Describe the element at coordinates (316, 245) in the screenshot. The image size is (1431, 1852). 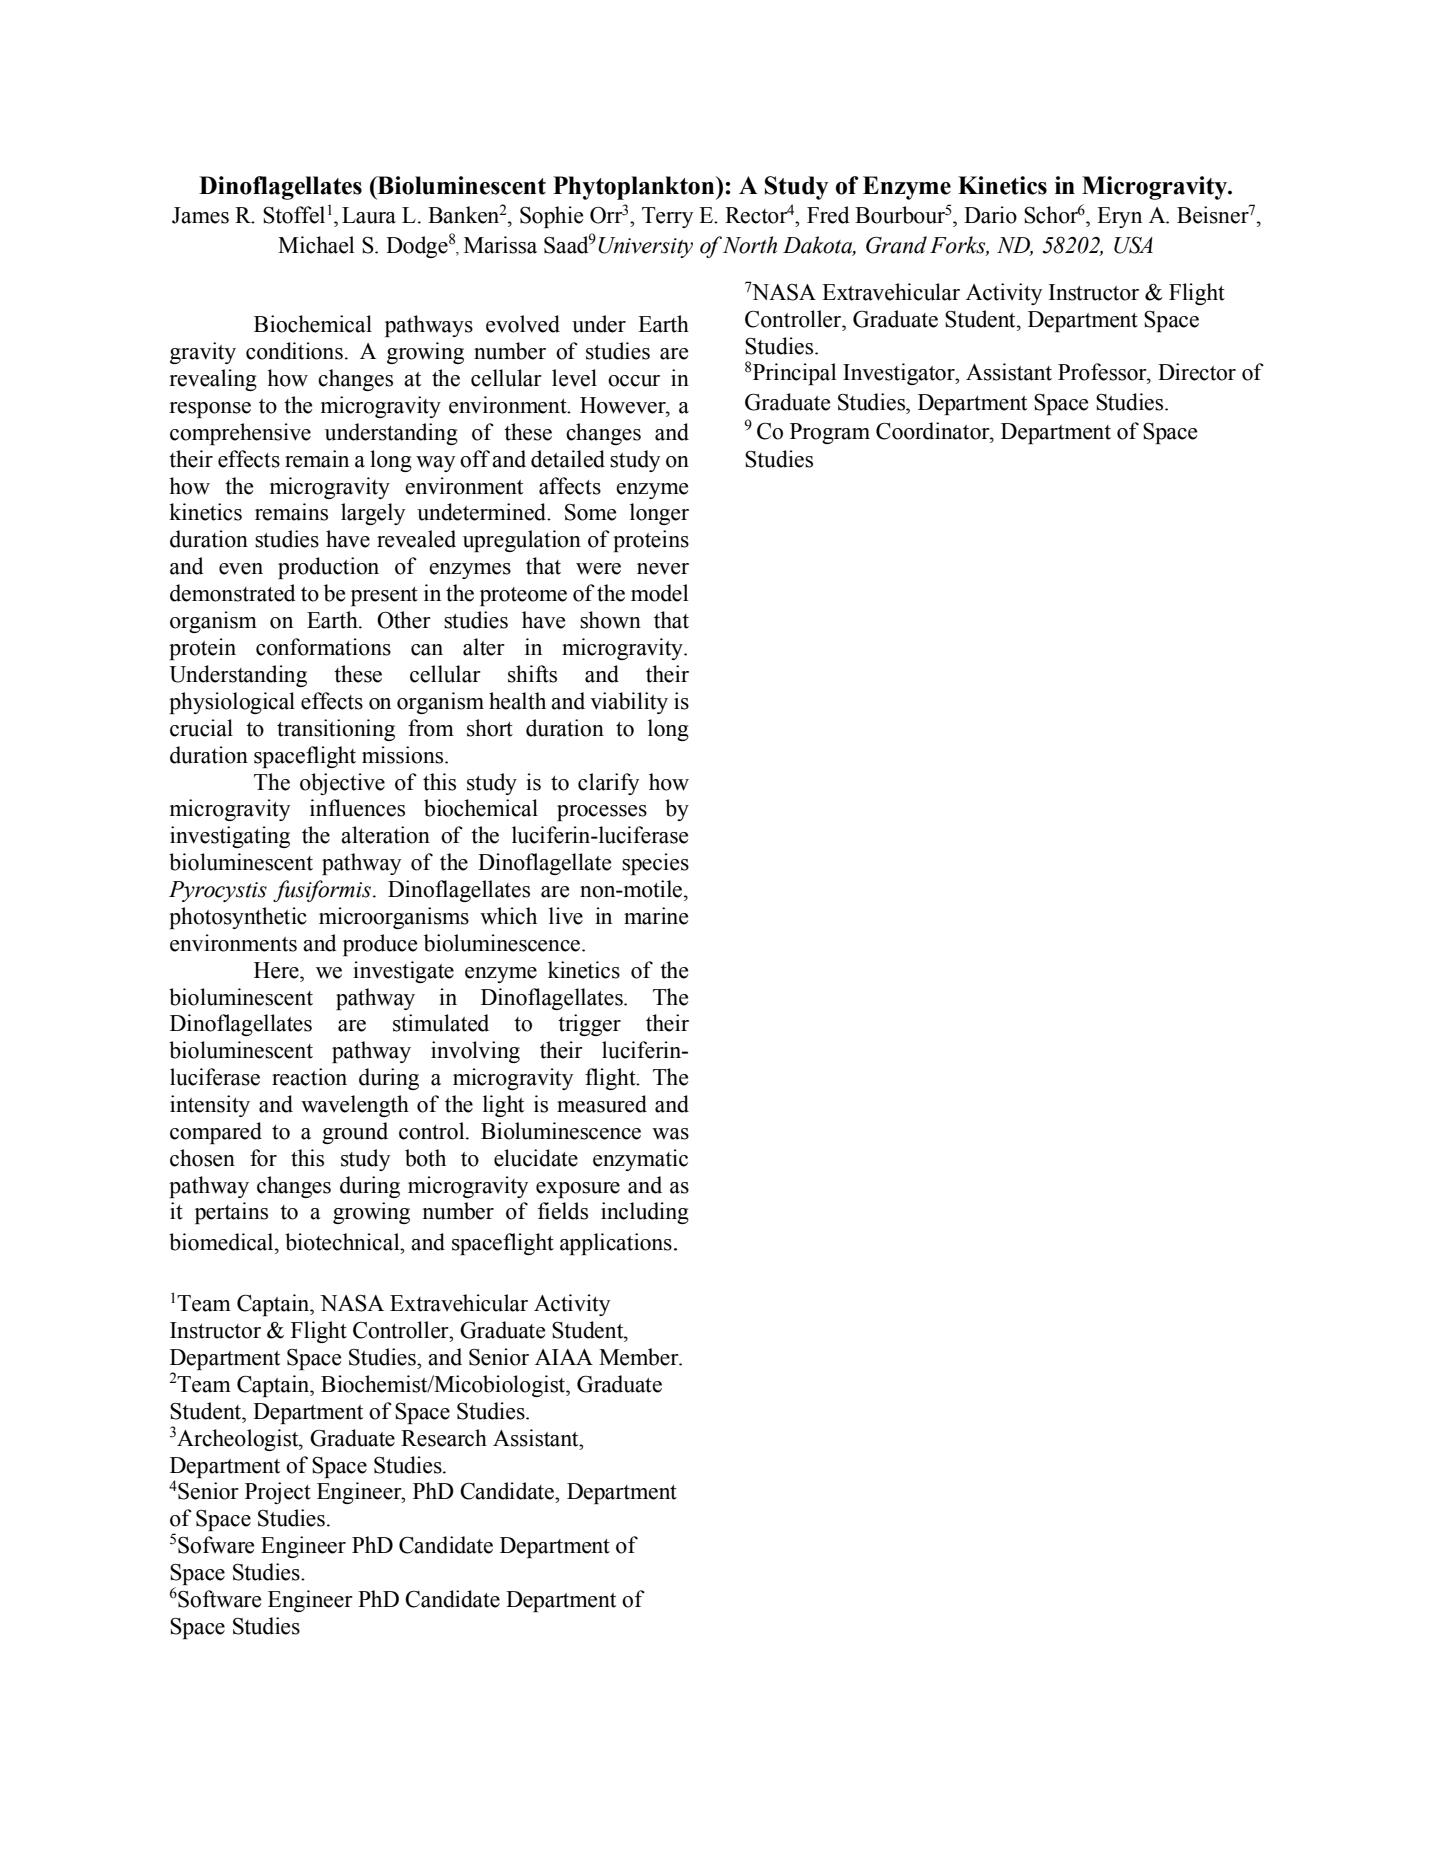
I see `Michael` at that location.
